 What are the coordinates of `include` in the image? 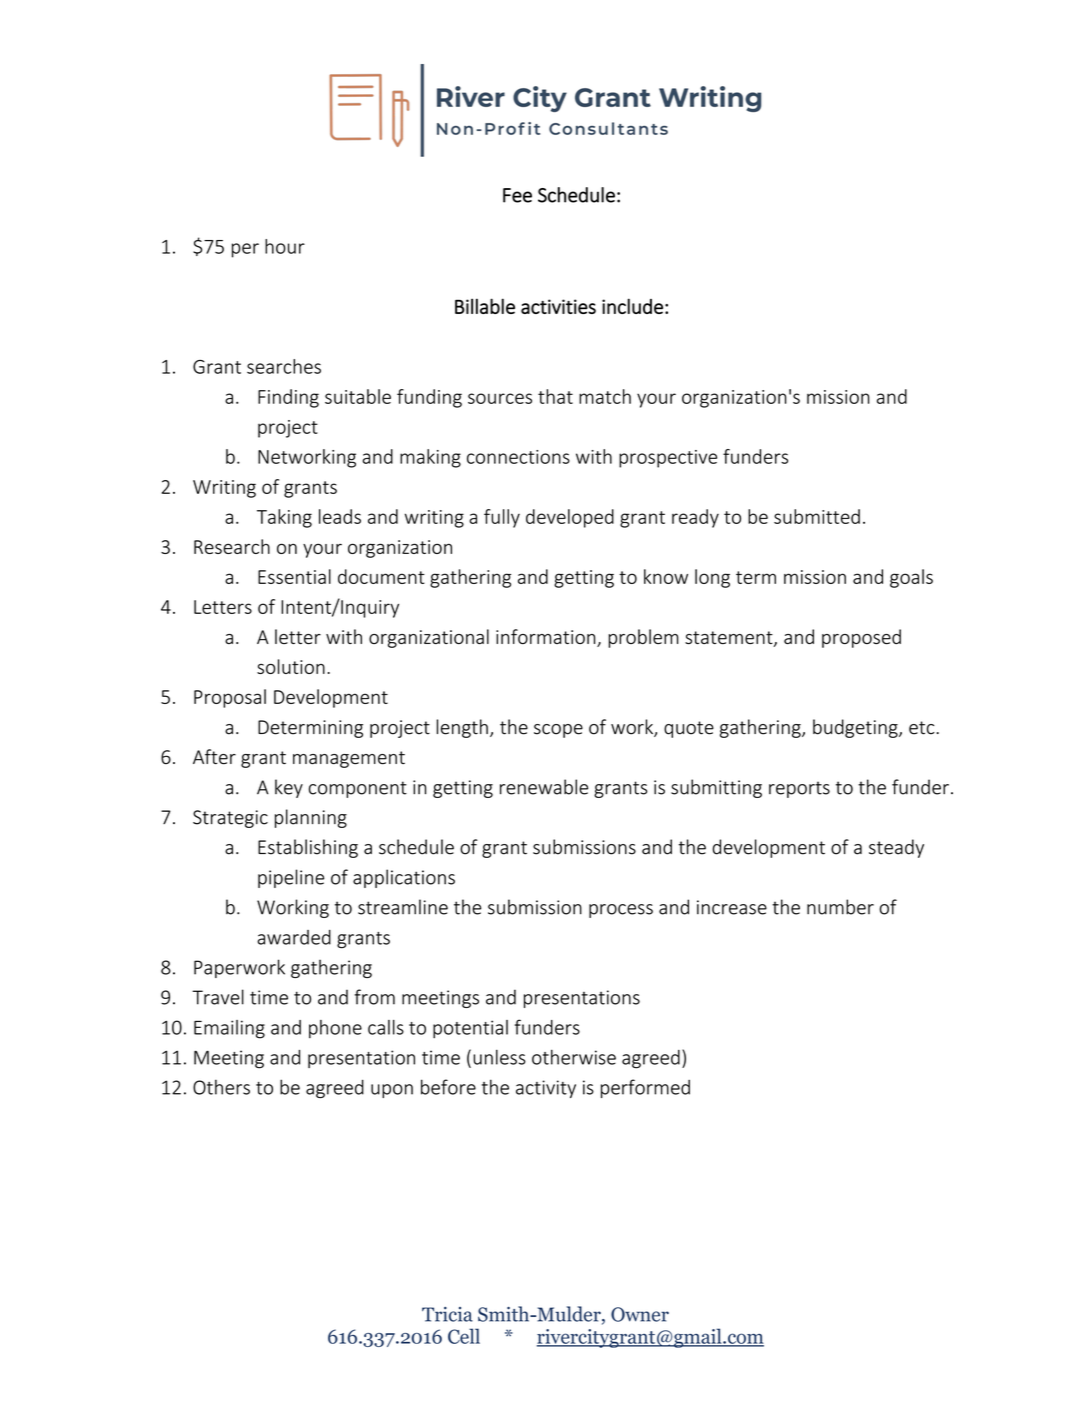 It's located at (632, 306).
